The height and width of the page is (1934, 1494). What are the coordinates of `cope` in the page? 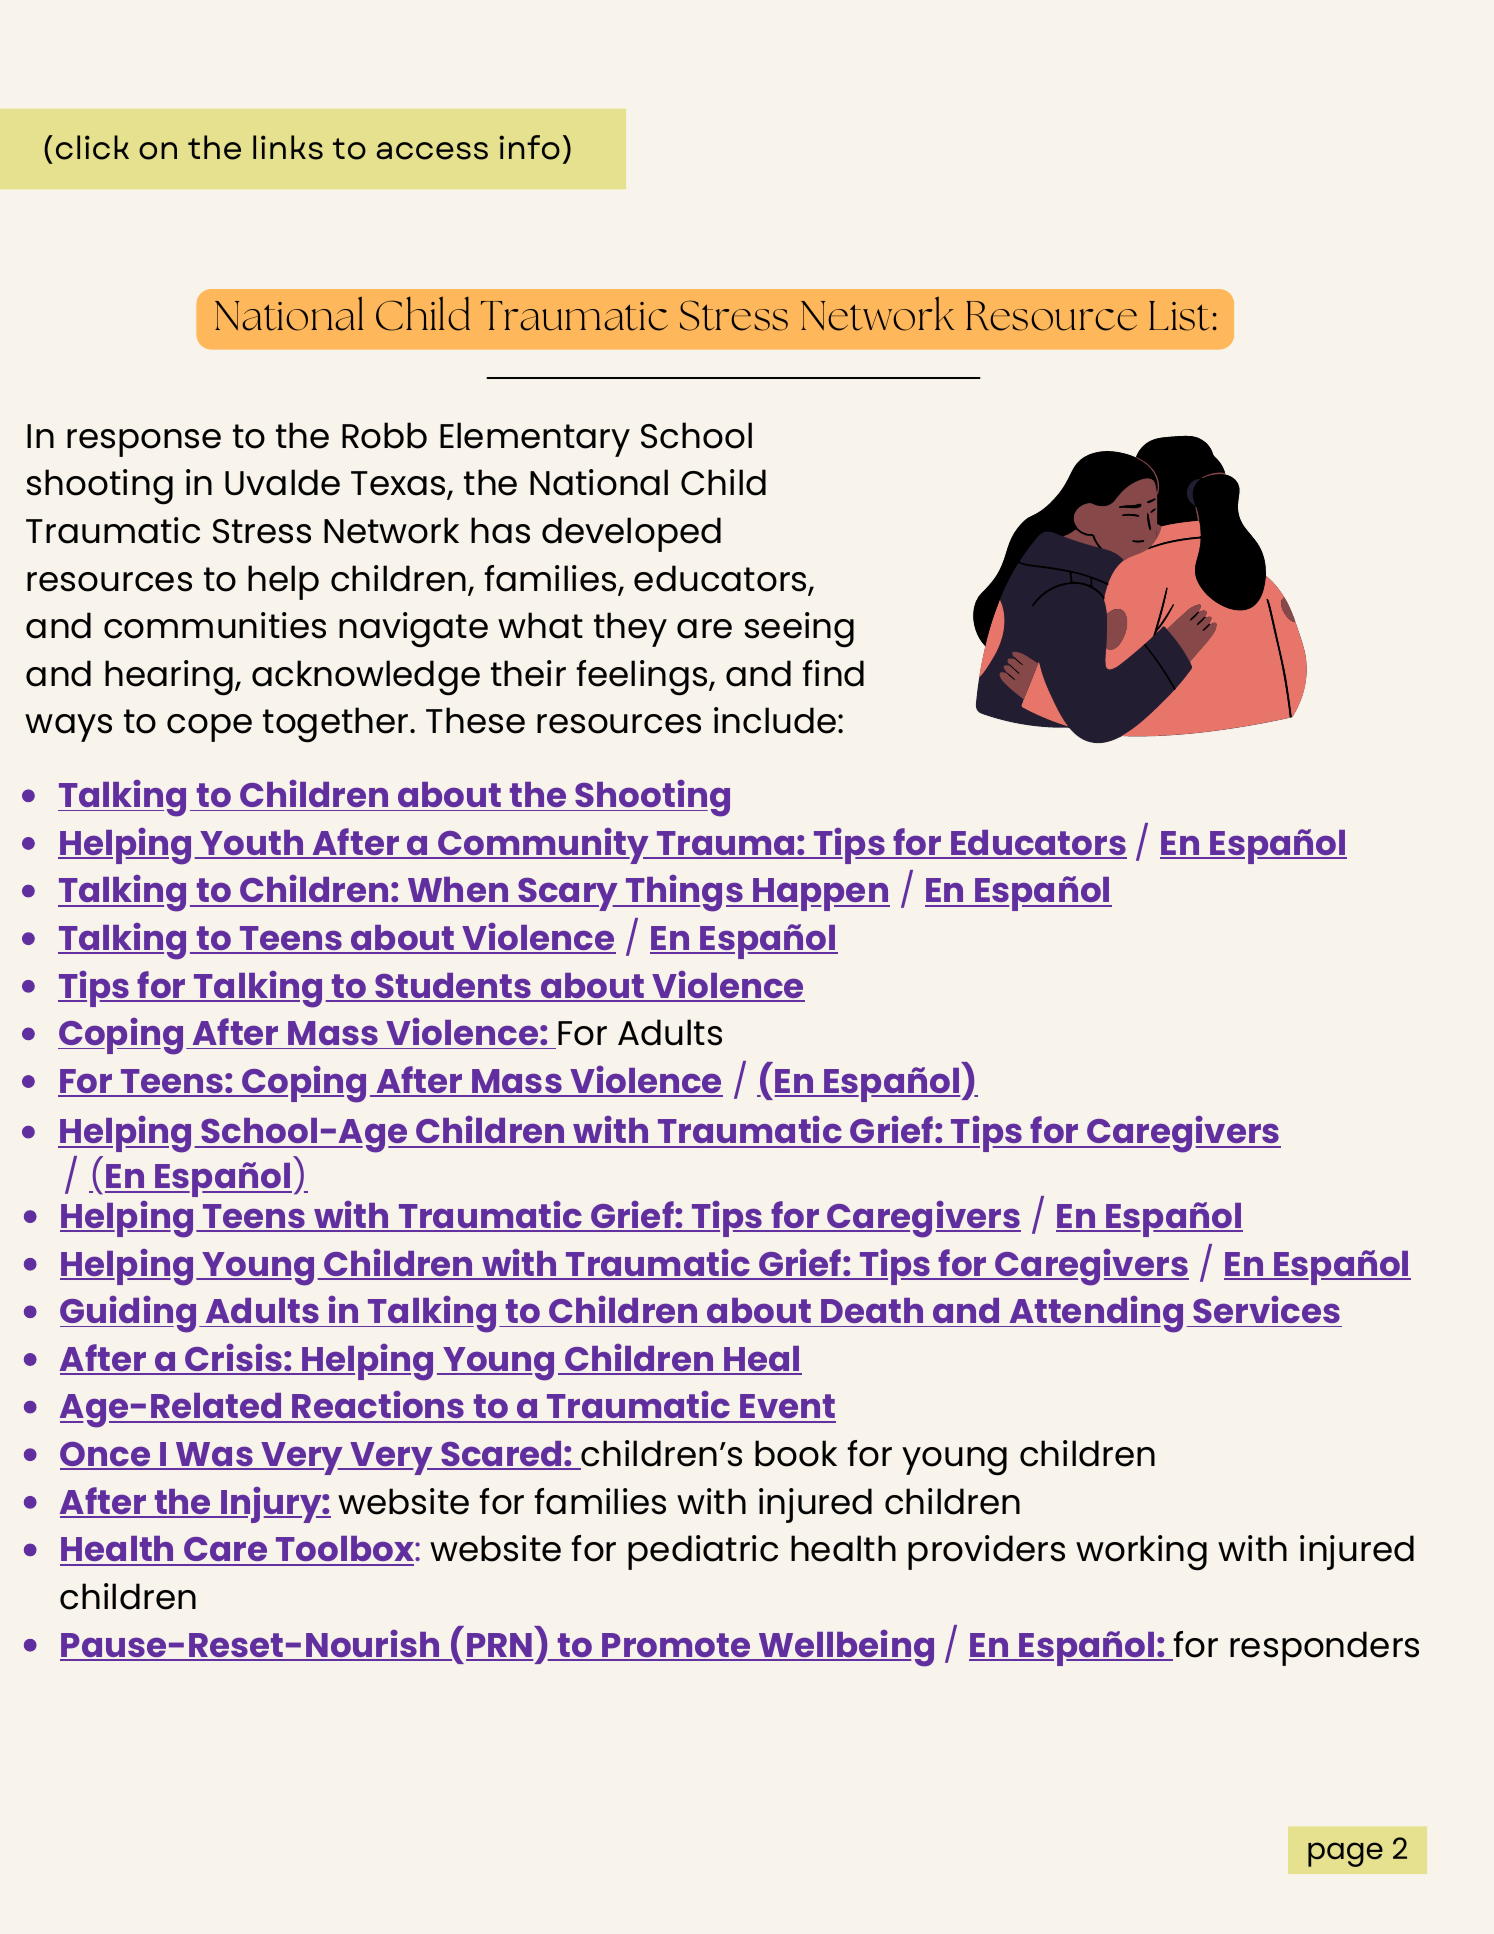 It's located at (209, 728).
